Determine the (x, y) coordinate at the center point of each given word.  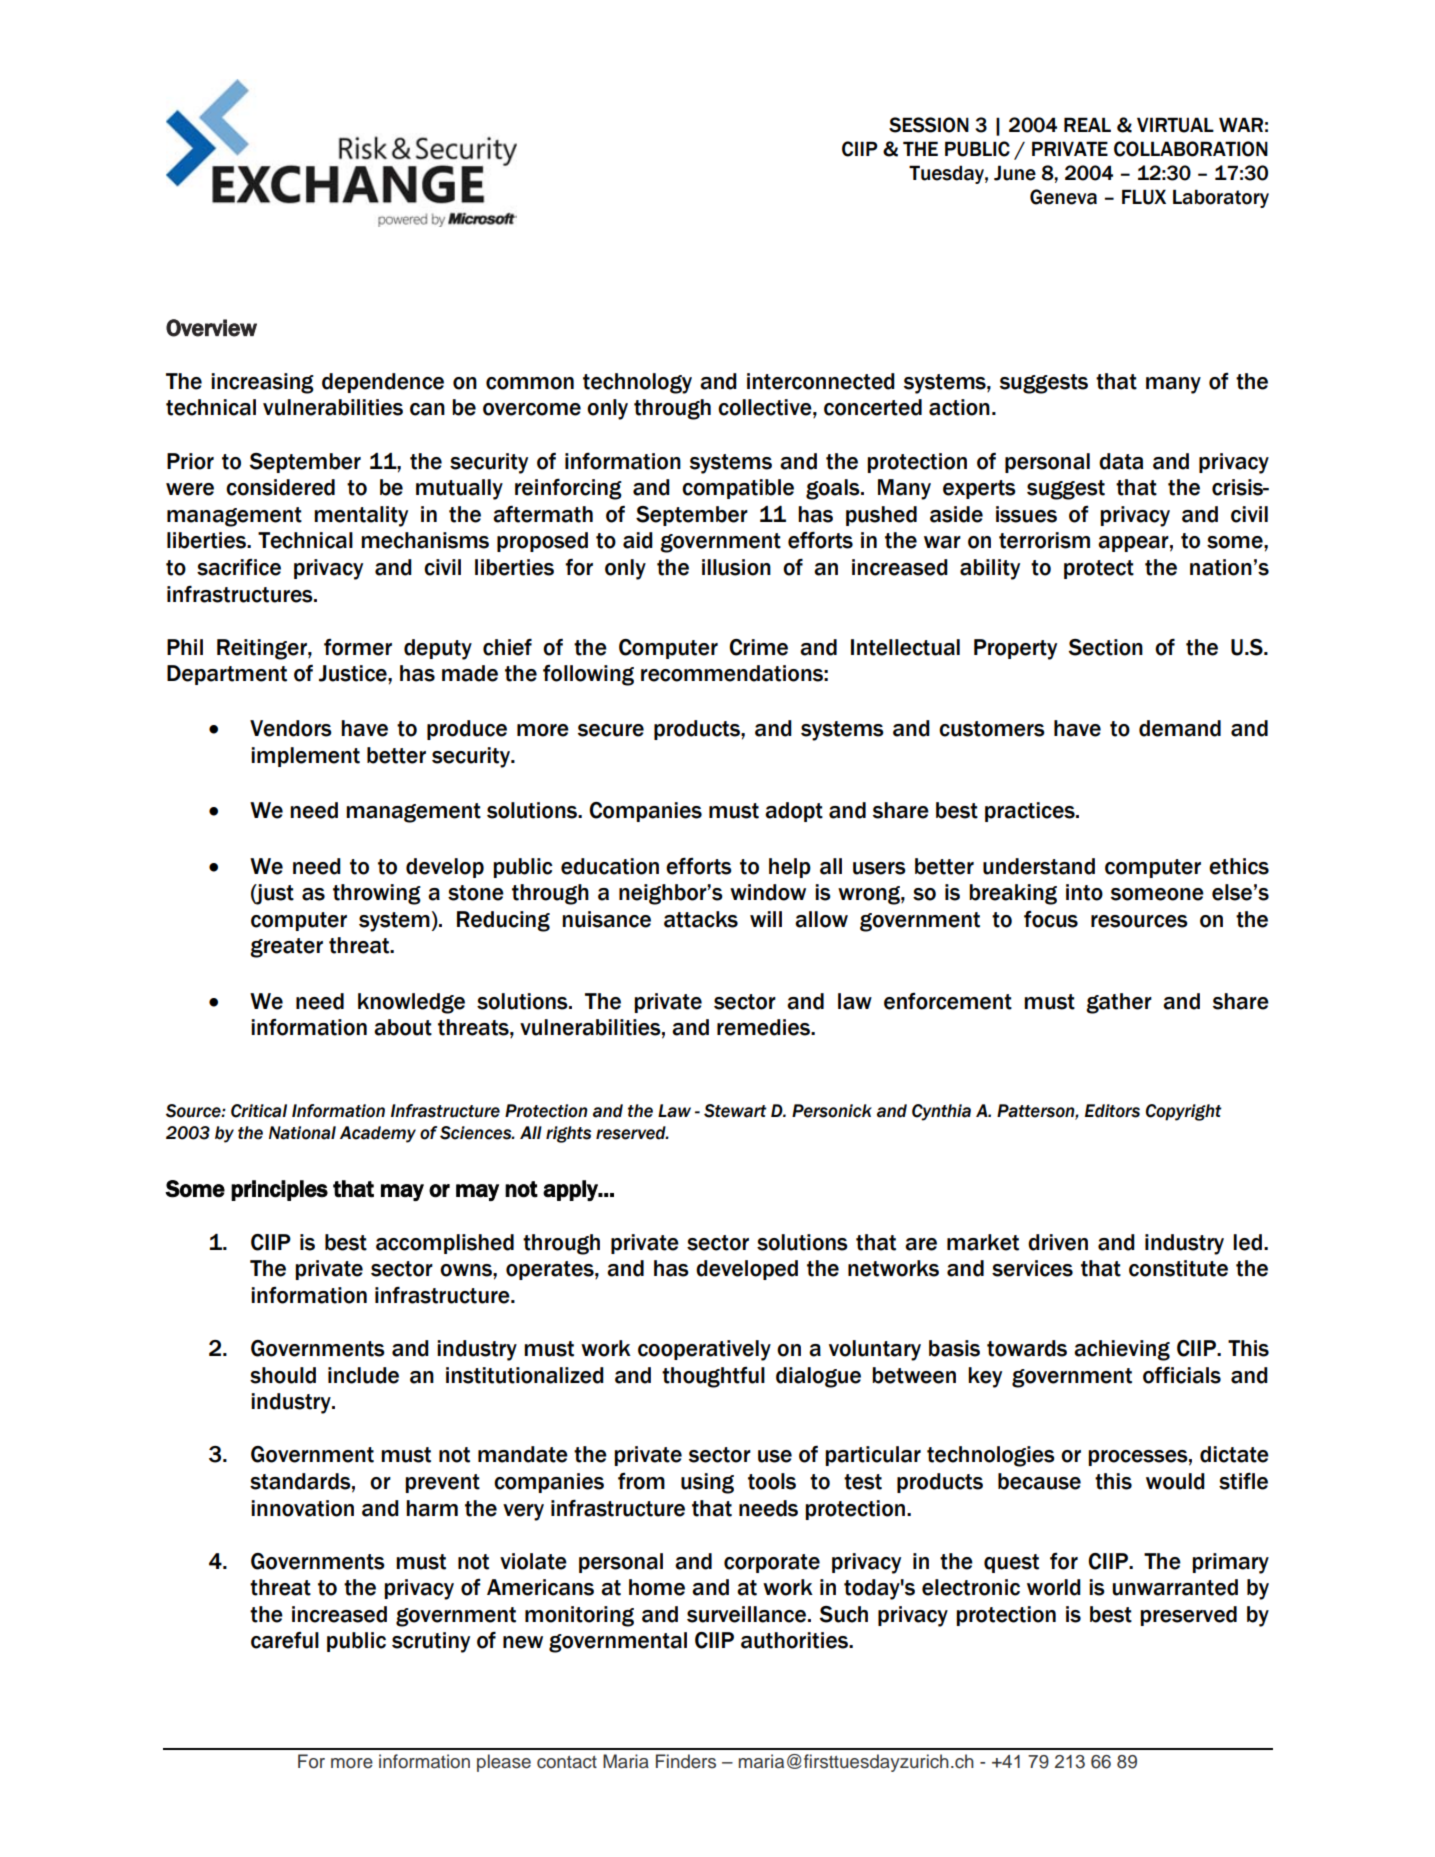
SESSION (929, 125)
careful (285, 1640)
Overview (211, 328)
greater (286, 948)
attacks (701, 919)
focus (1051, 919)
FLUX (1144, 197)
